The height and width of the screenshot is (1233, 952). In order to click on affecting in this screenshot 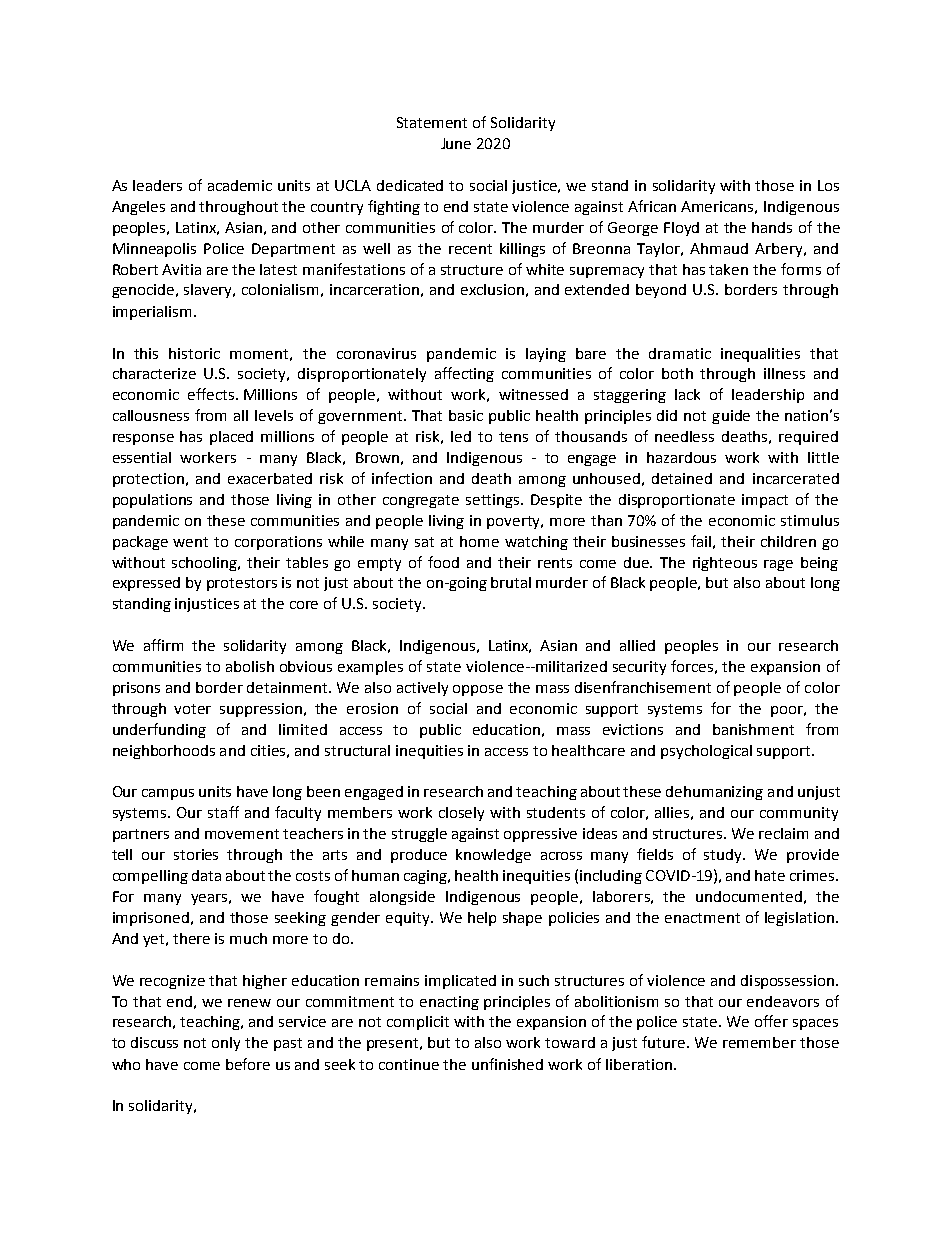, I will do `click(464, 374)`.
